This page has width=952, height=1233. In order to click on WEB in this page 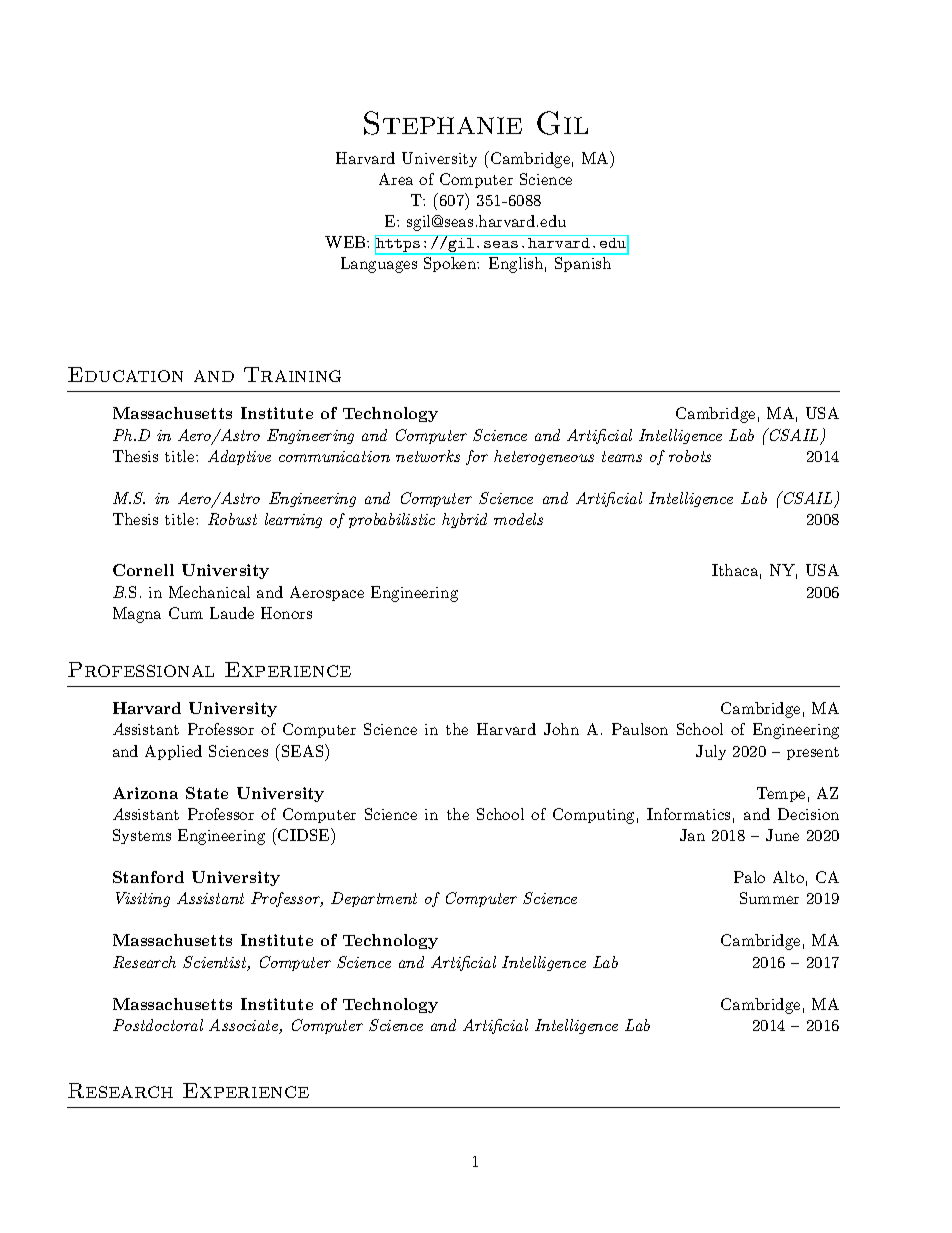, I will do `click(346, 242)`.
